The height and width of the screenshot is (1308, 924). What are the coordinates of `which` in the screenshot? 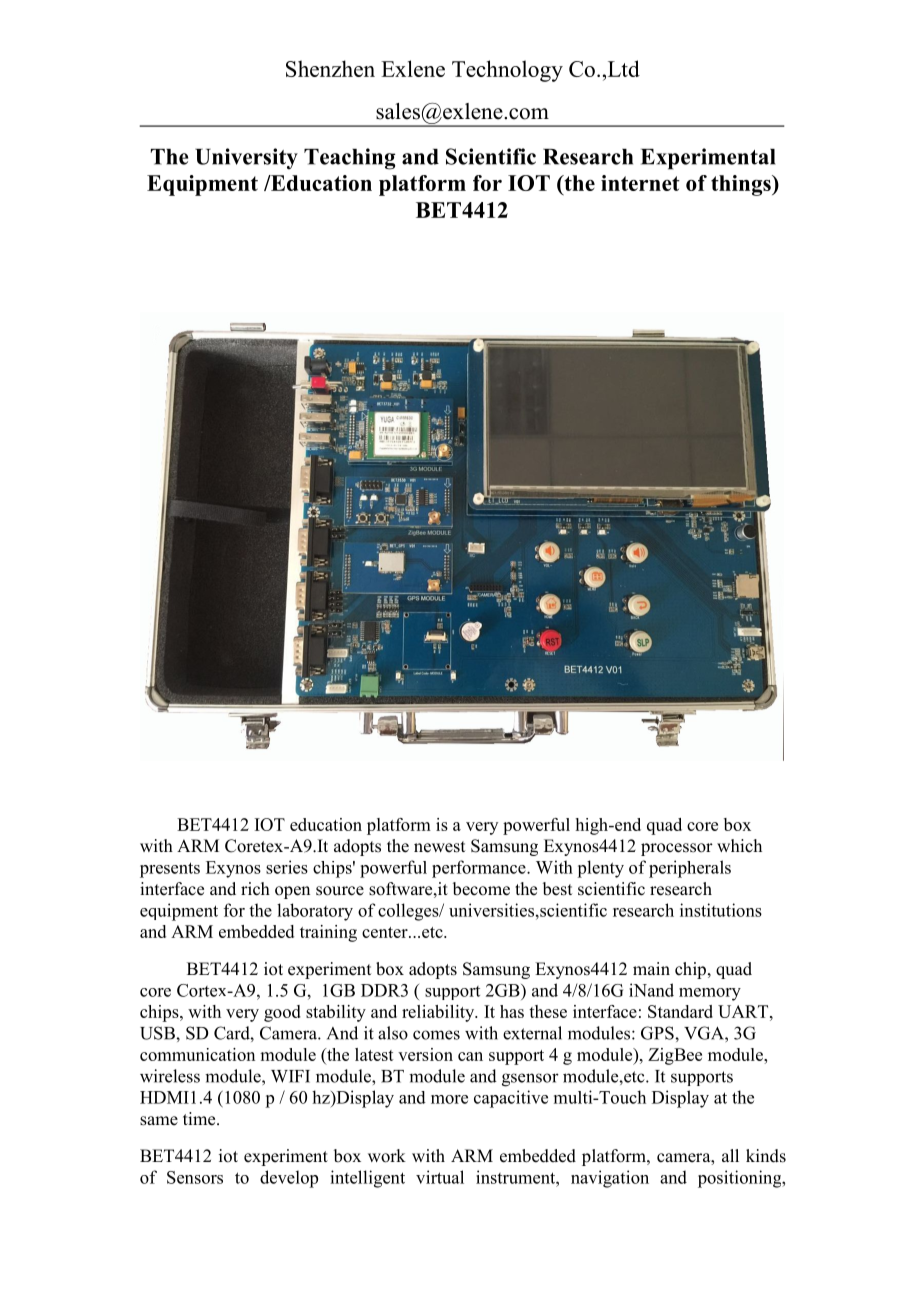 It's located at (739, 845).
